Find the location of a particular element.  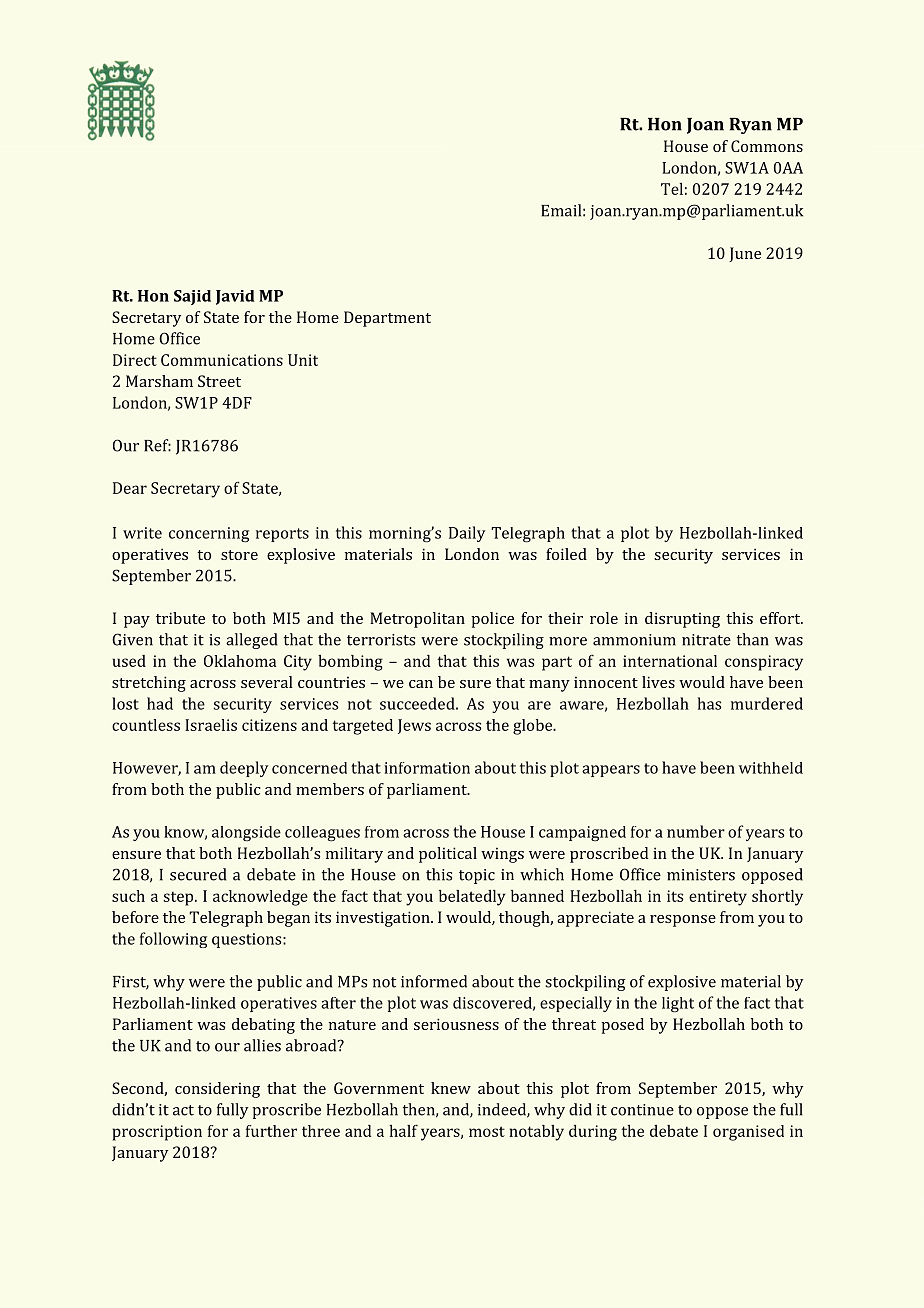

concerning is located at coordinates (209, 535).
